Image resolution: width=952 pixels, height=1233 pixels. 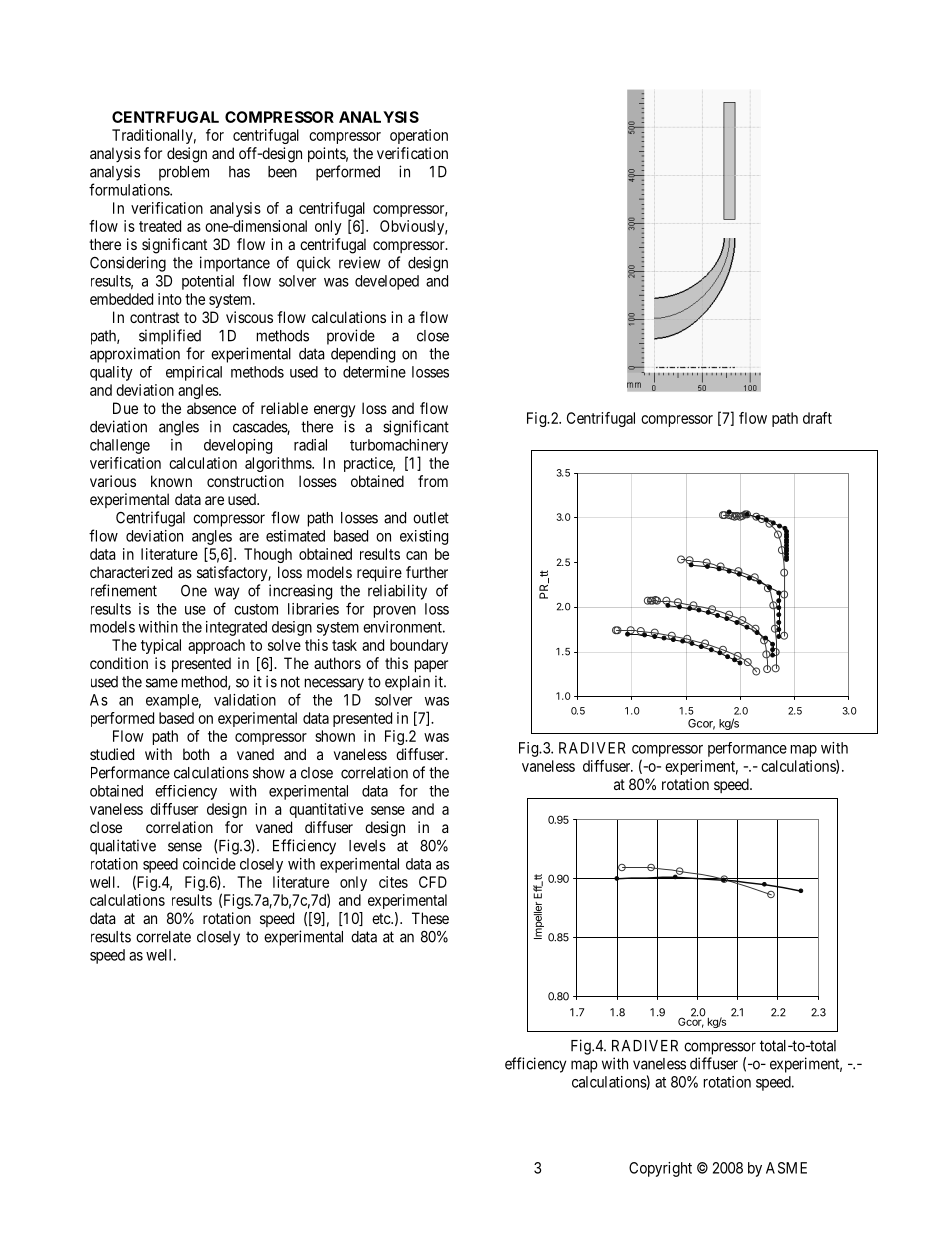 What do you see at coordinates (817, 418) in the screenshot?
I see `draft` at bounding box center [817, 418].
